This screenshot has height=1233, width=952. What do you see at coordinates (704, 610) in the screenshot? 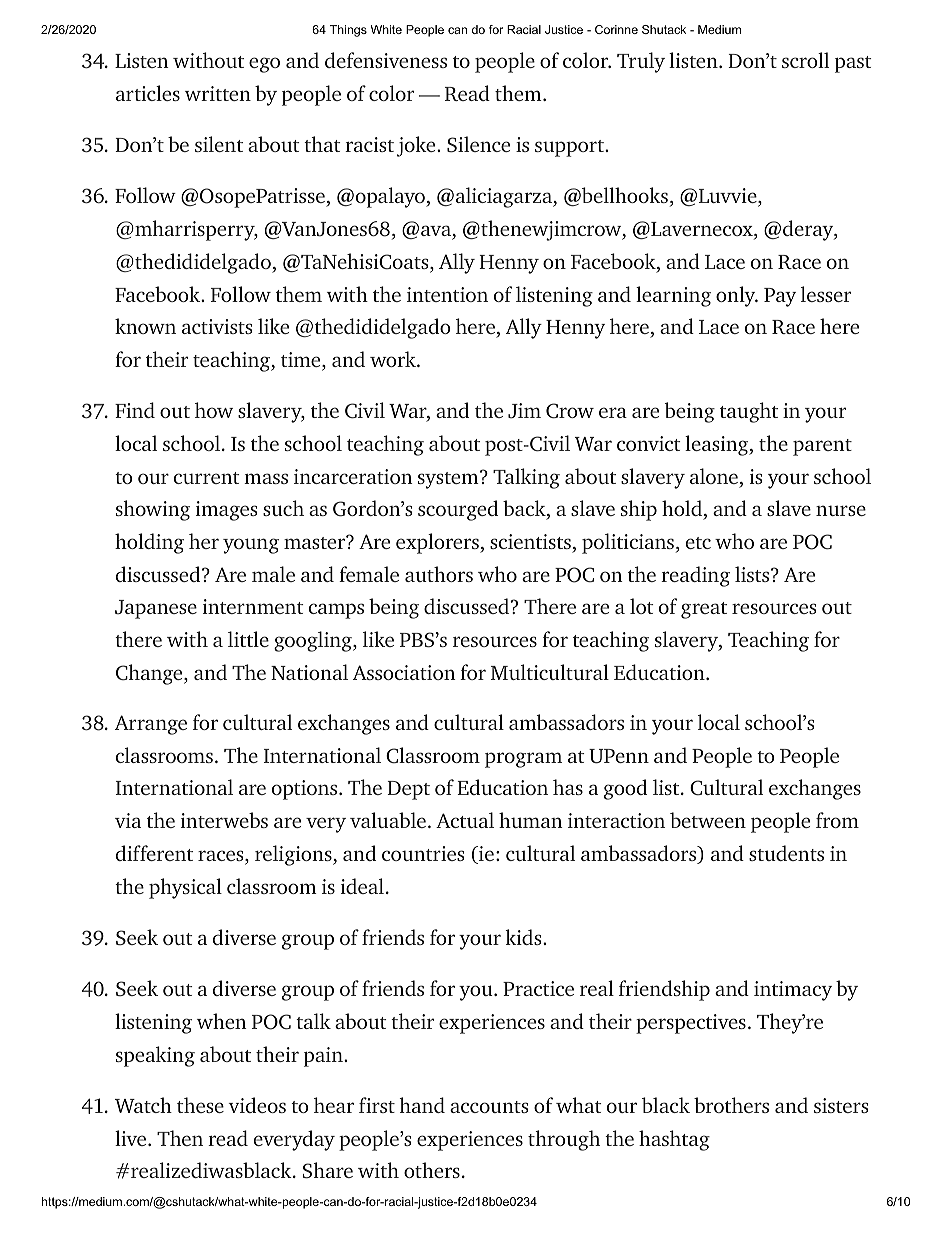
I see `great` at bounding box center [704, 610].
